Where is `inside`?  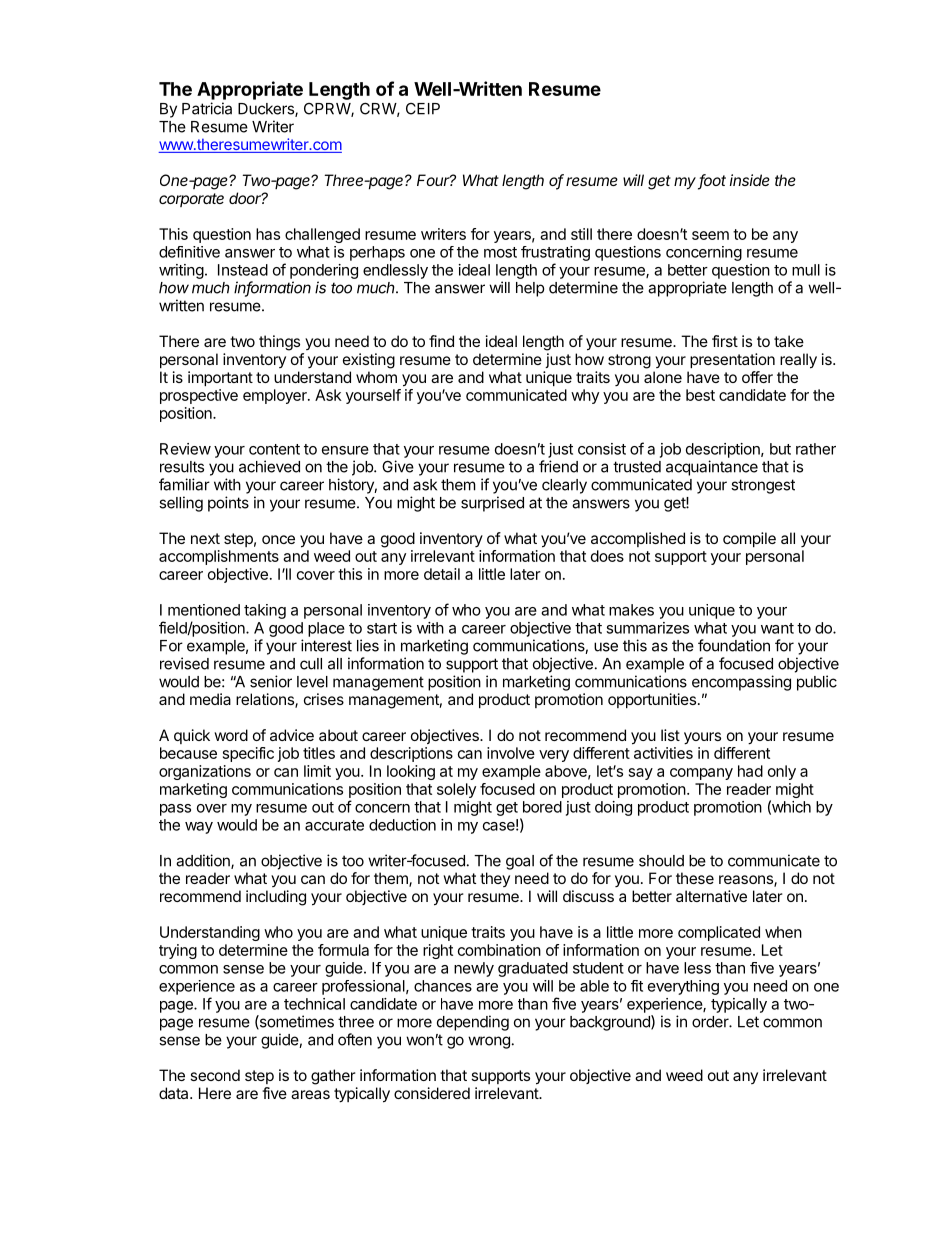
inside is located at coordinates (750, 180).
